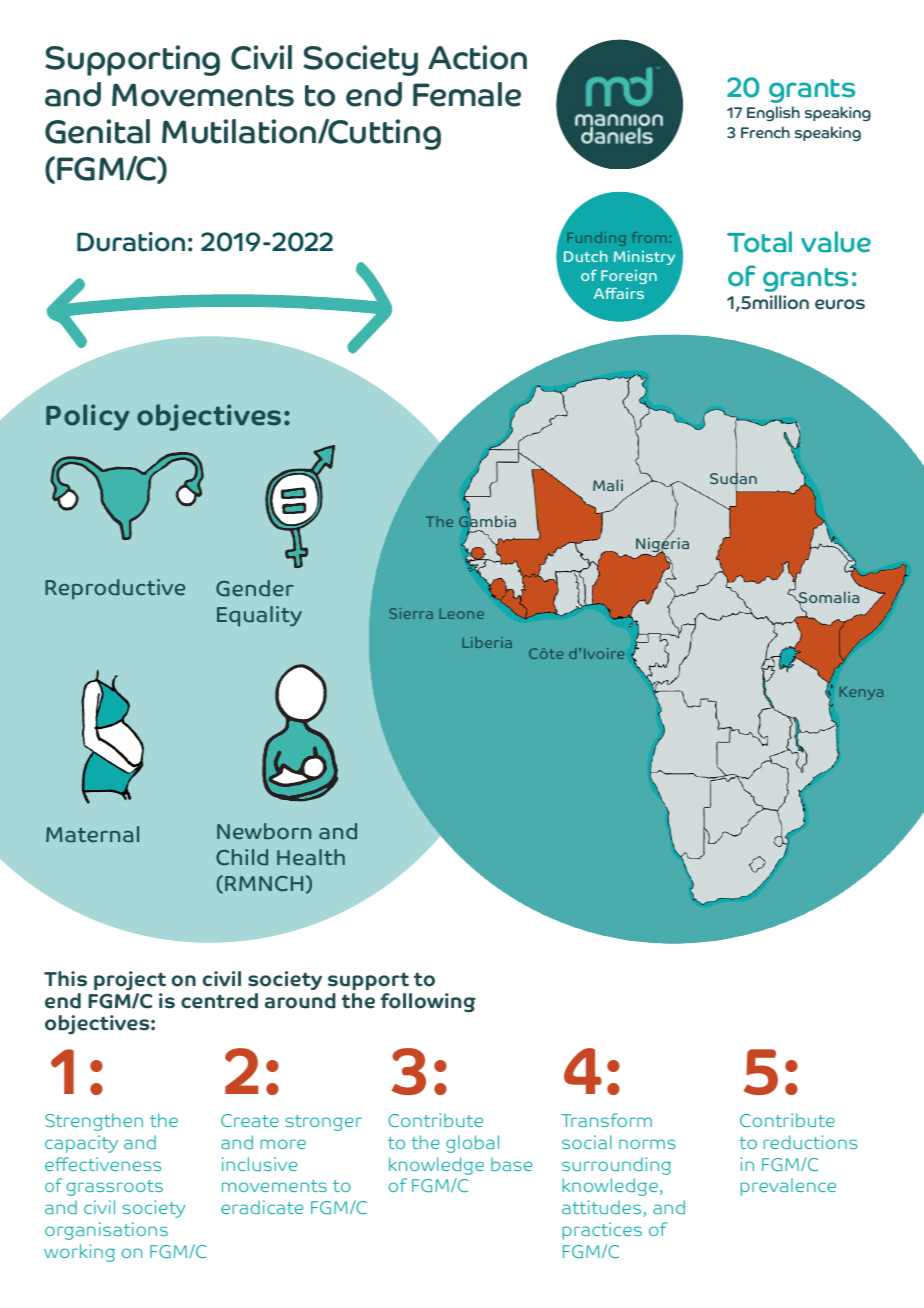 The height and width of the screenshot is (1308, 924). I want to click on English, so click(773, 114).
